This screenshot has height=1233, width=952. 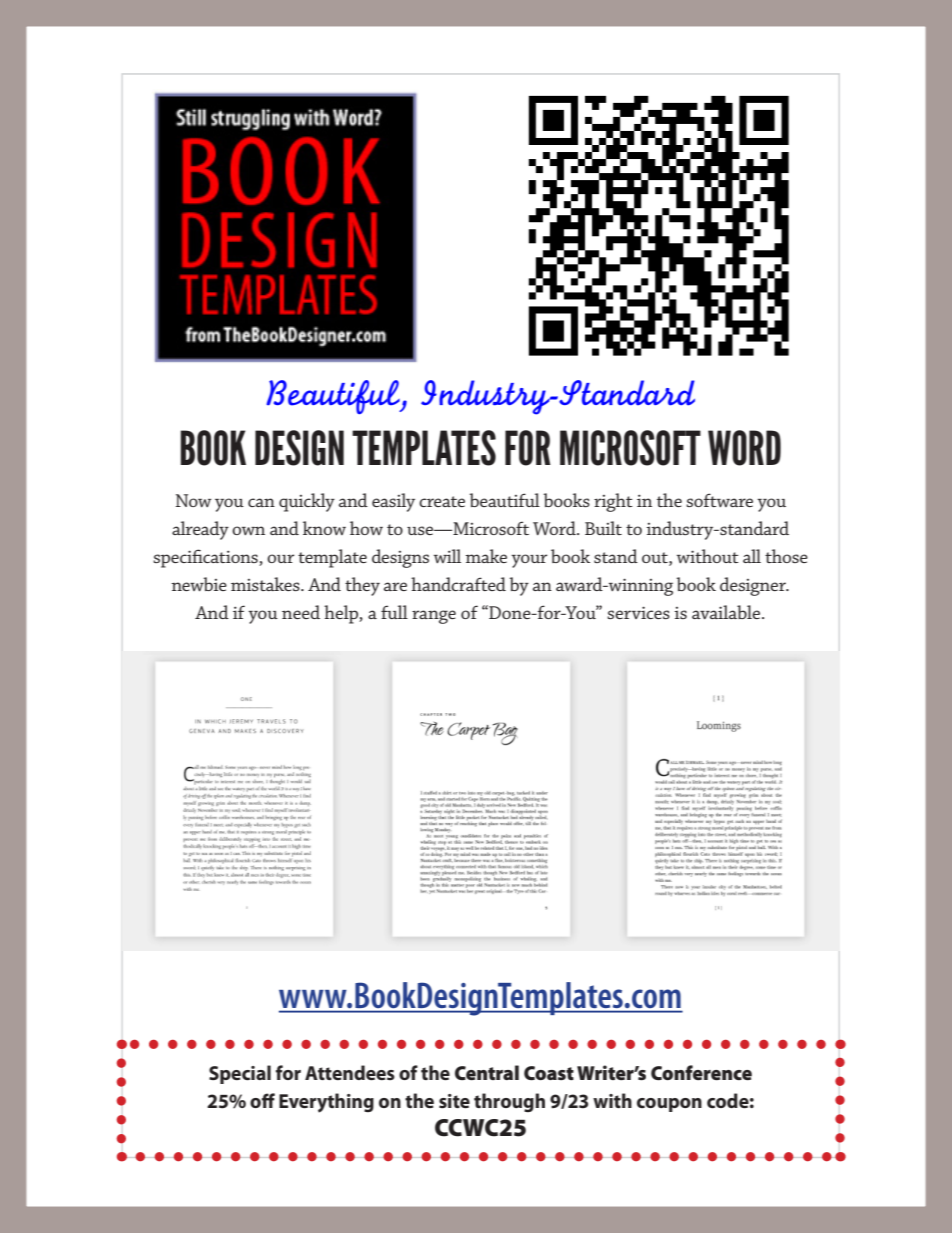 What do you see at coordinates (394, 612) in the screenshot?
I see `full` at bounding box center [394, 612].
